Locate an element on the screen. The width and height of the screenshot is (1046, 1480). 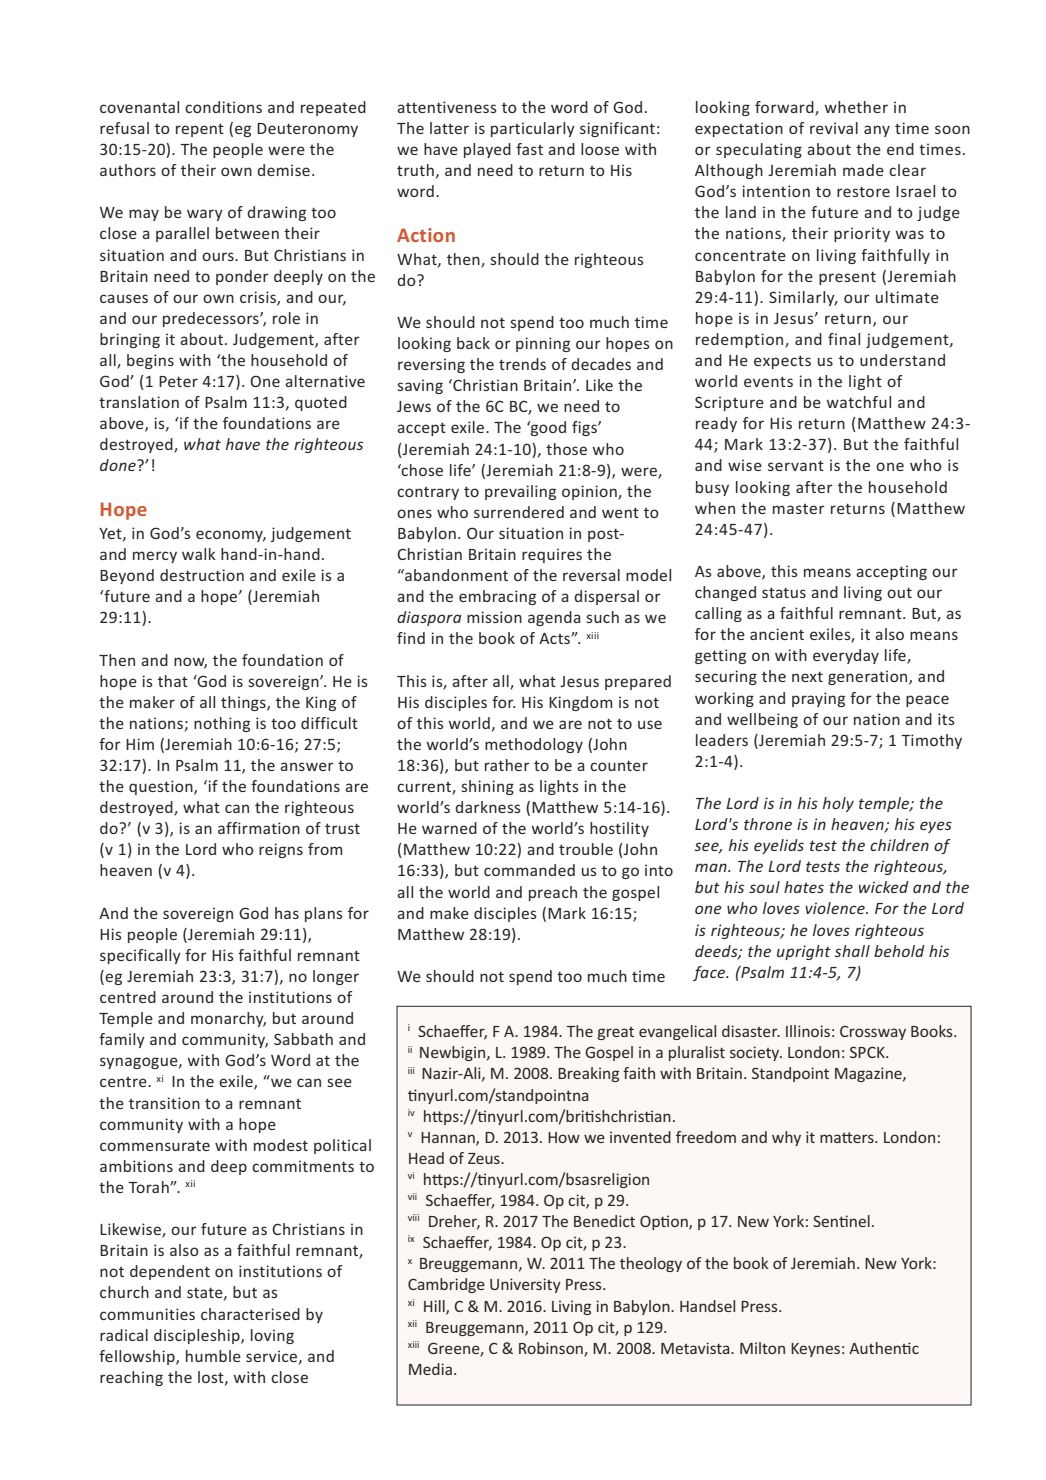
revival is located at coordinates (834, 128).
